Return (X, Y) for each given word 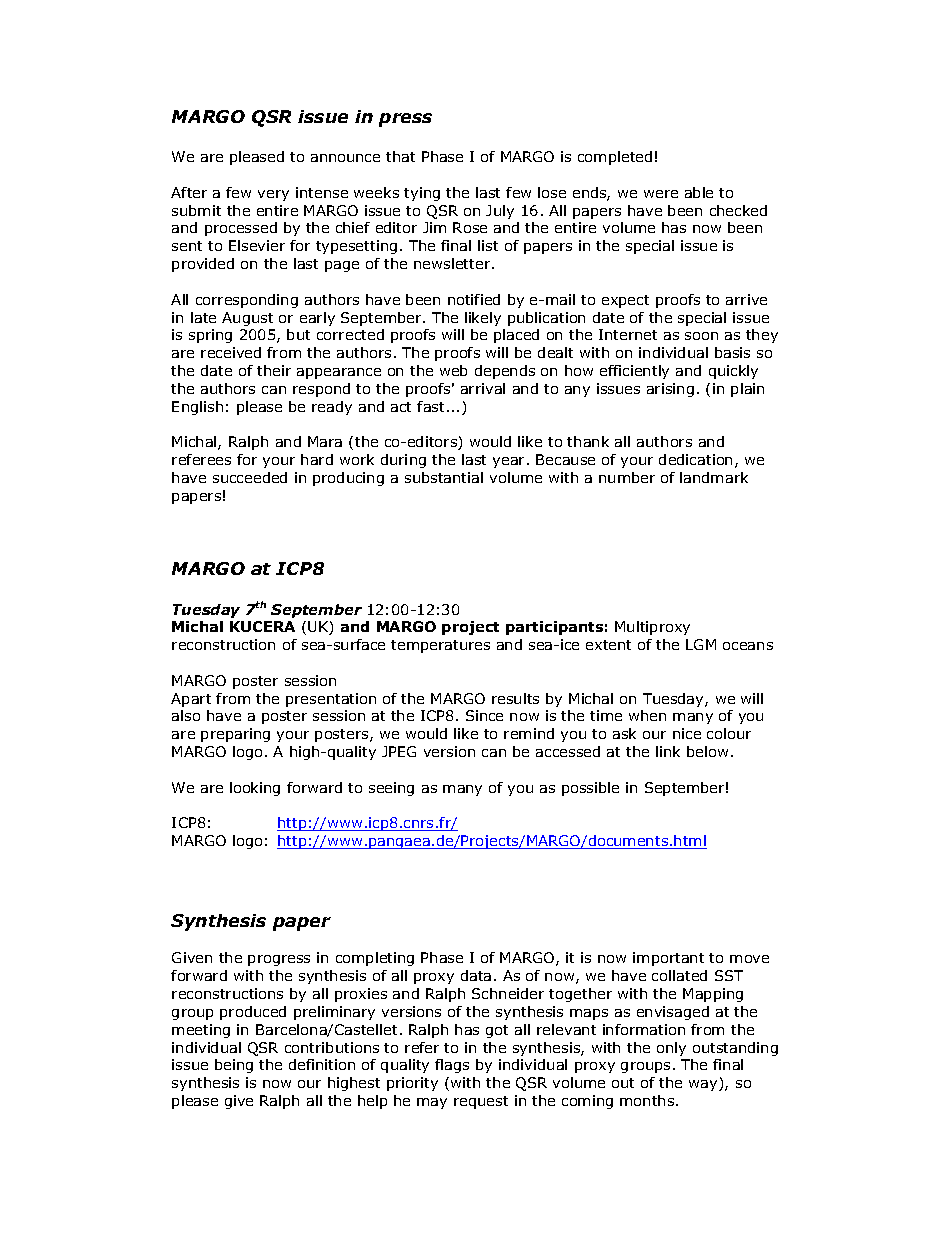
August (247, 319)
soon (701, 336)
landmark (714, 477)
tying (422, 194)
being (234, 1066)
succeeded (250, 477)
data (476, 975)
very (273, 195)
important (668, 959)
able (699, 192)
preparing (235, 735)
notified (474, 299)
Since (484, 715)
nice (687, 733)
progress (279, 960)
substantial (444, 477)
